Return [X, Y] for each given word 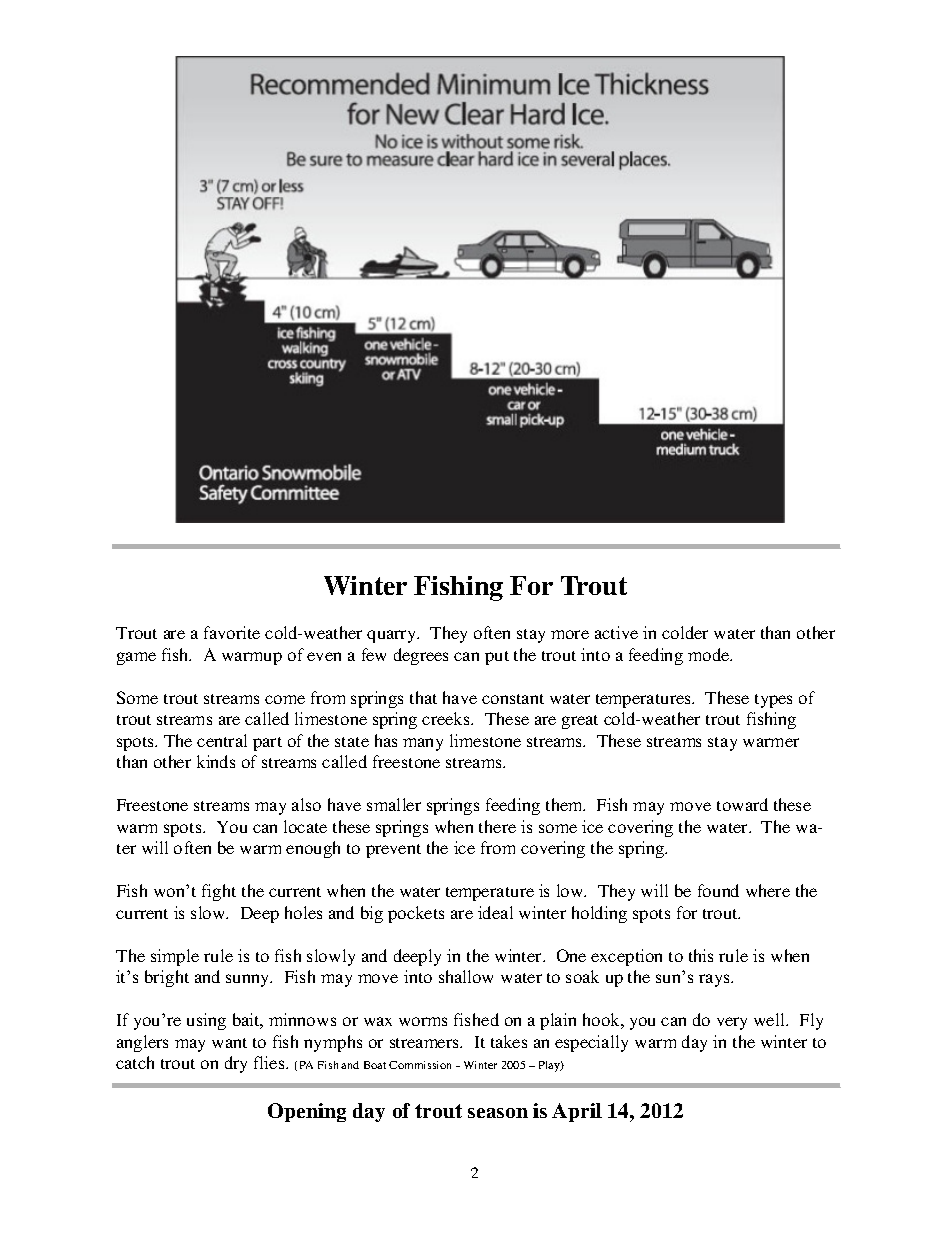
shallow [466, 976]
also [306, 804]
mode [710, 654]
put [497, 658]
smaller [394, 804]
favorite [232, 632]
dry [236, 1064]
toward [742, 804]
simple [175, 957]
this [701, 955]
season [498, 1113]
